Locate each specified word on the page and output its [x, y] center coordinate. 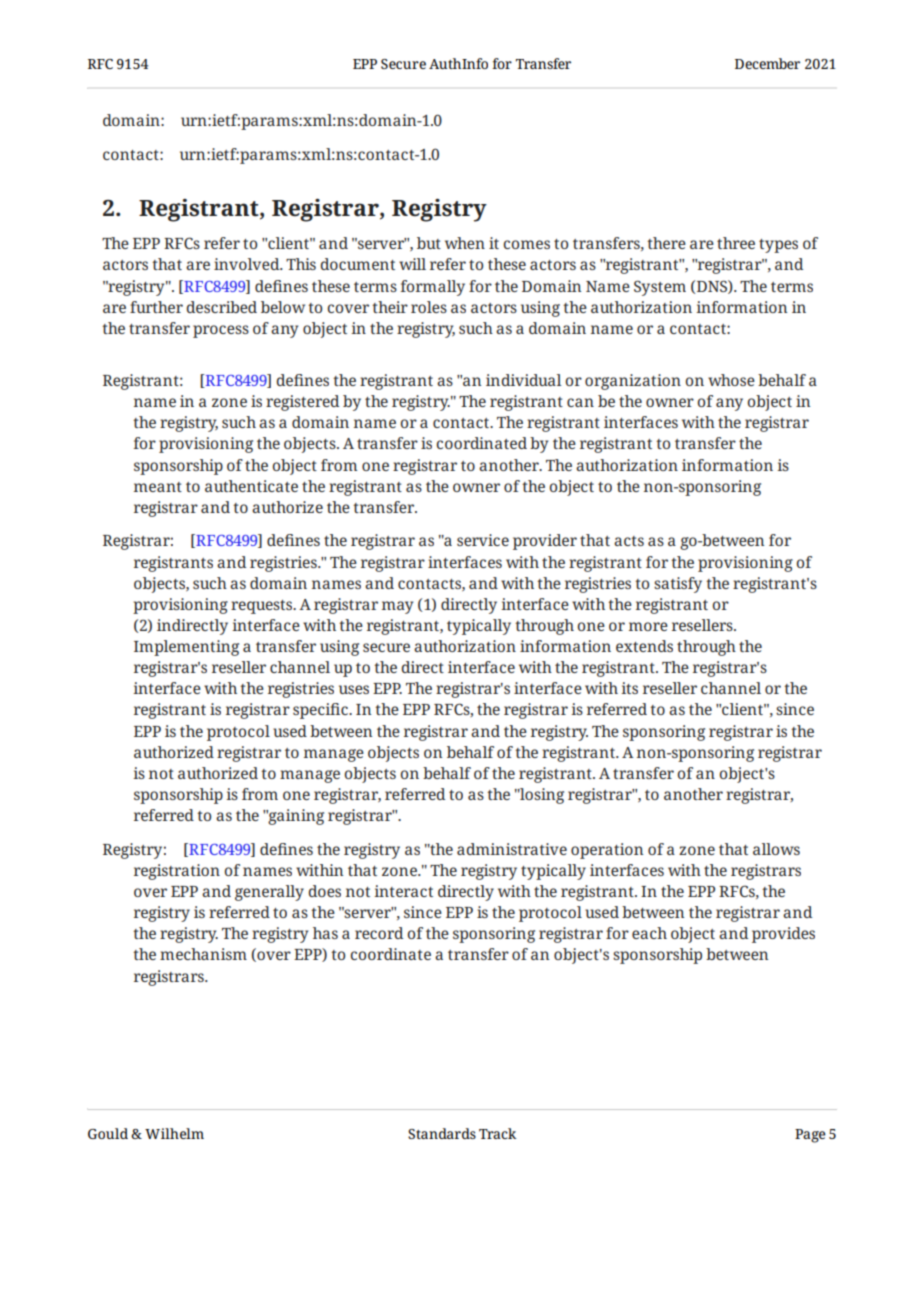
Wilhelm [174, 1133]
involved [248, 264]
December [767, 63]
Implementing [186, 648]
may [397, 607]
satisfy [678, 585]
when [465, 243]
